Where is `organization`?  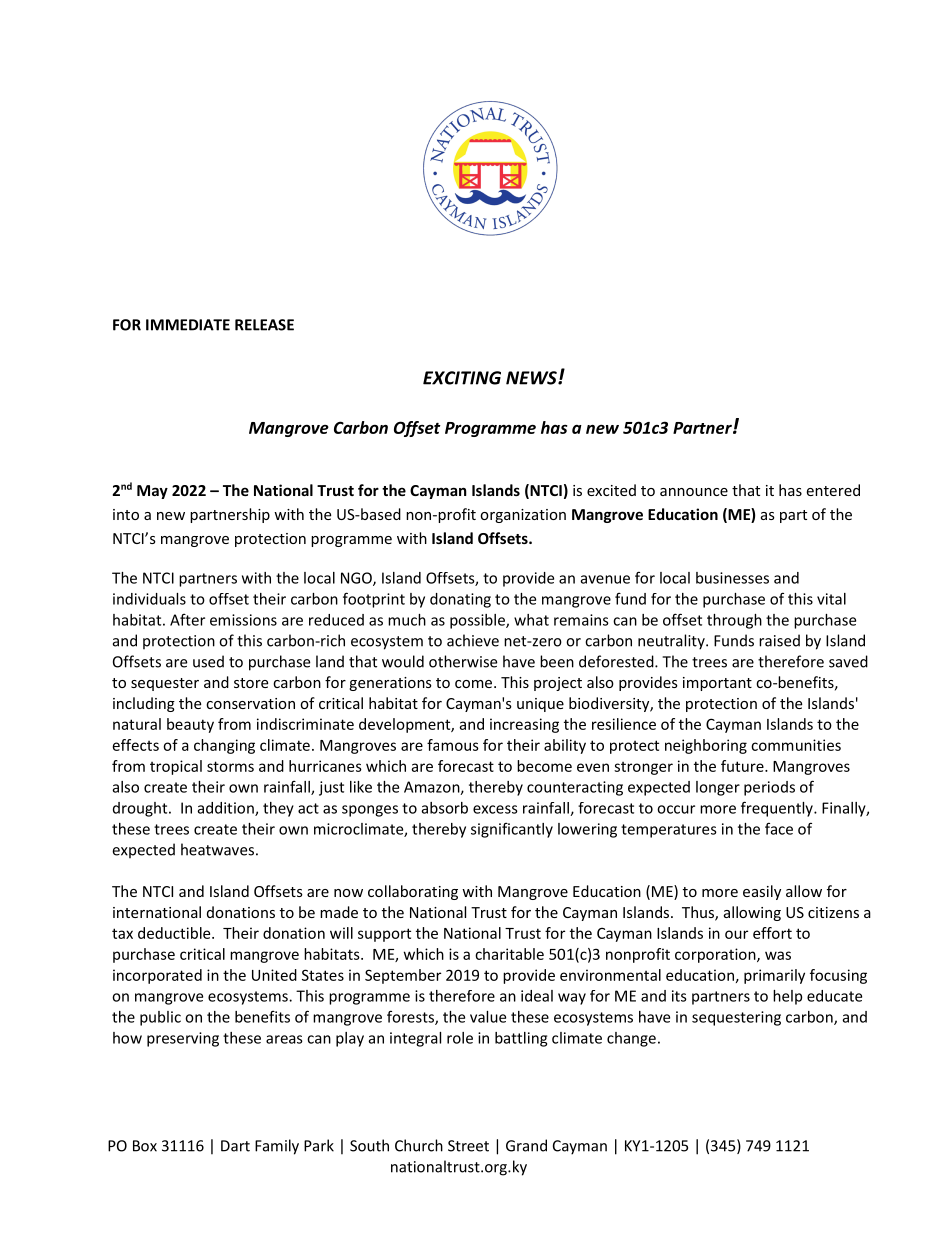 organization is located at coordinates (523, 516).
